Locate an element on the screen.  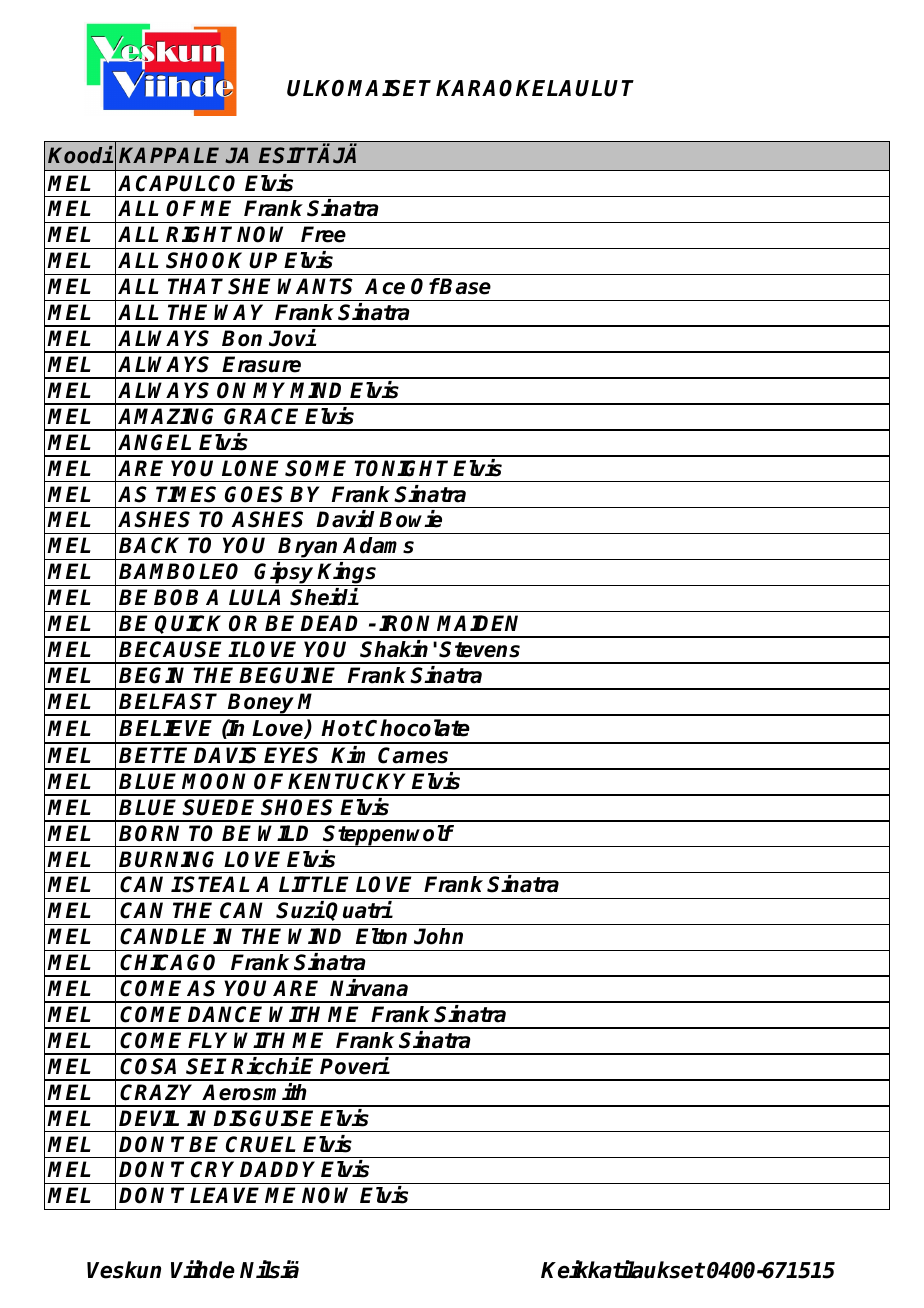
Bowie is located at coordinates (410, 519).
